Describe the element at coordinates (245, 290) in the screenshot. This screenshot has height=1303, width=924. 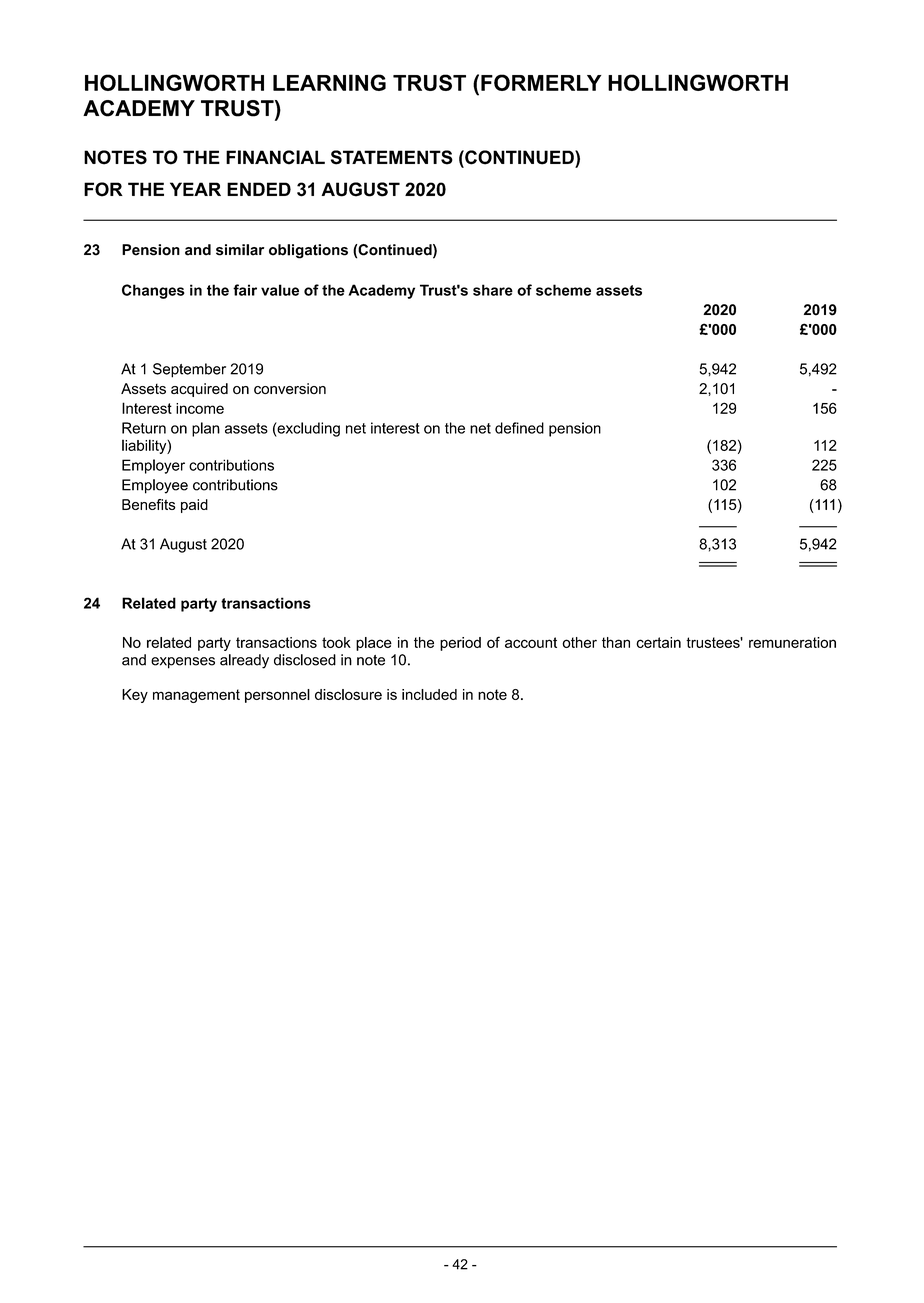
I see `fair` at that location.
